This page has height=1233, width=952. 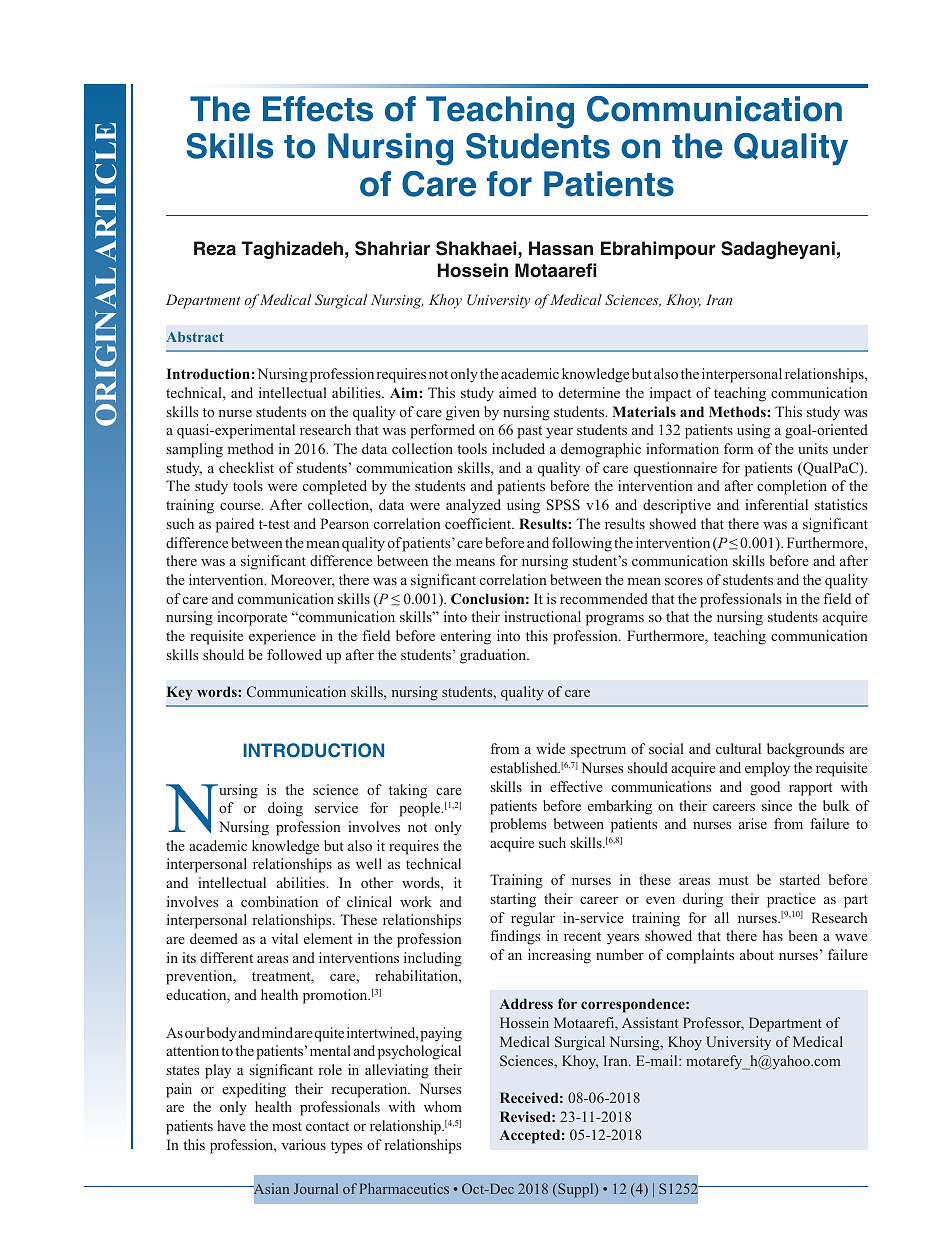 What do you see at coordinates (195, 337) in the page?
I see `Abstract` at bounding box center [195, 337].
